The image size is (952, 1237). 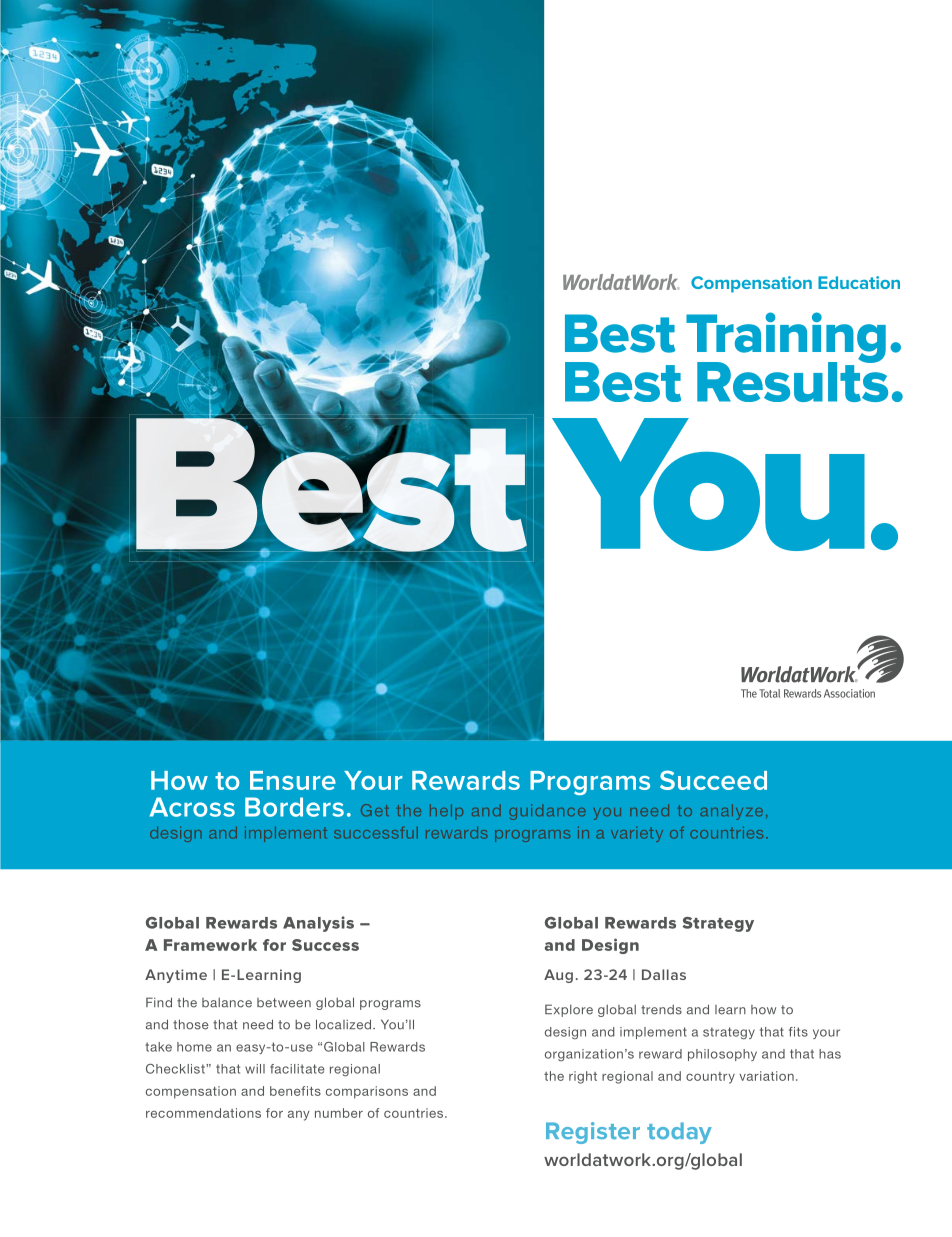 I want to click on Succeed, so click(x=713, y=780).
